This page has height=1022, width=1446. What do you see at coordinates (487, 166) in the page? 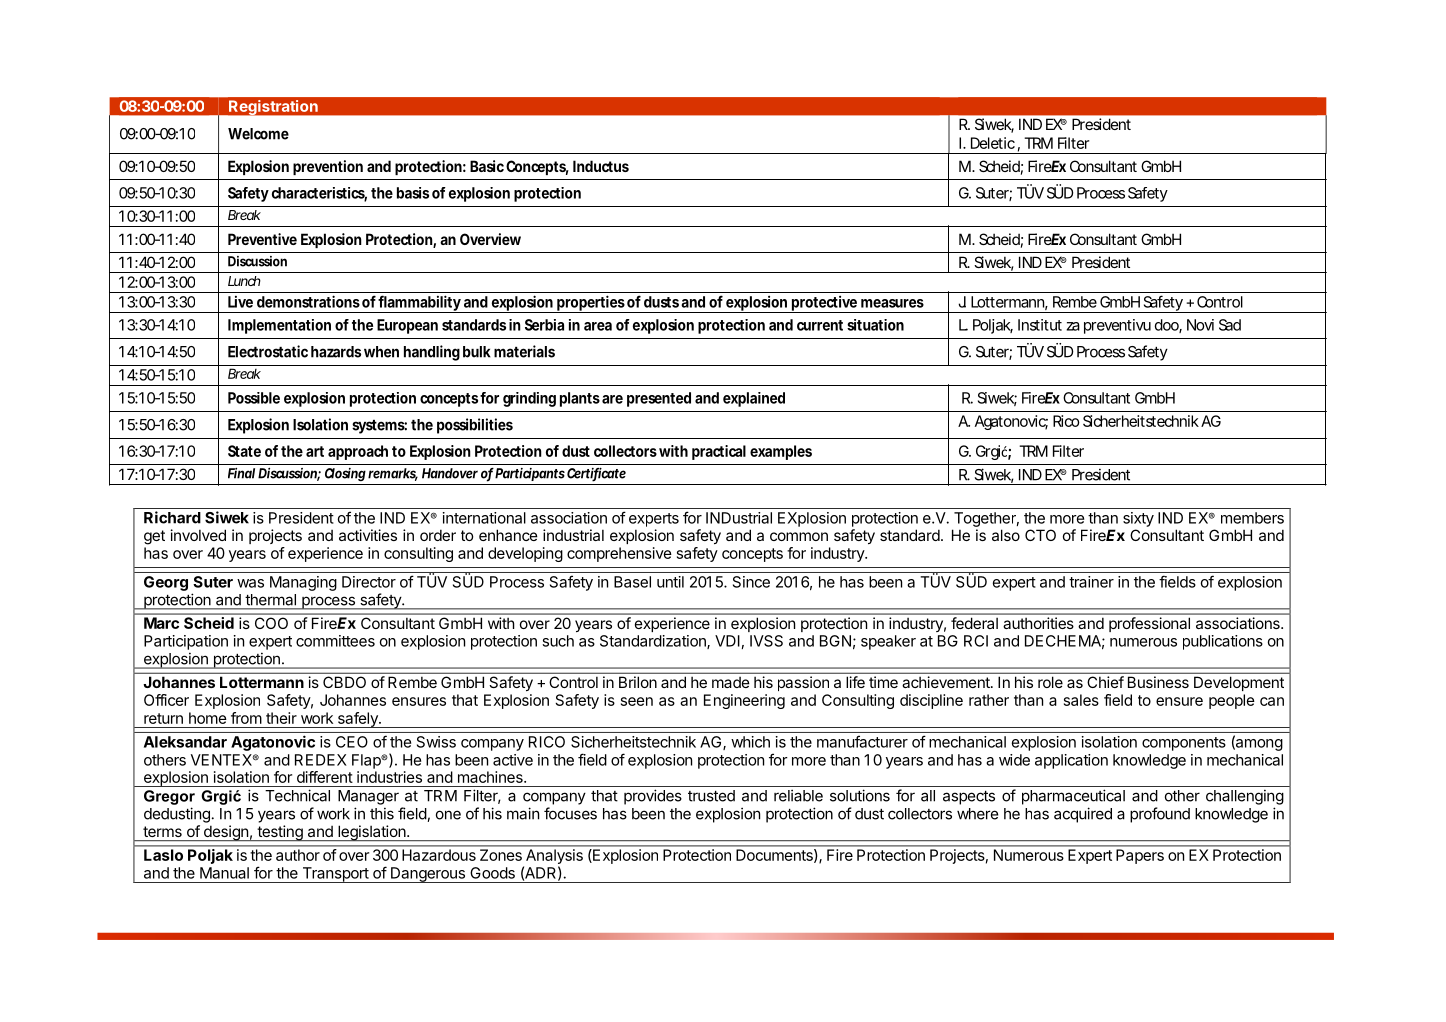
I see `Basic` at bounding box center [487, 166].
